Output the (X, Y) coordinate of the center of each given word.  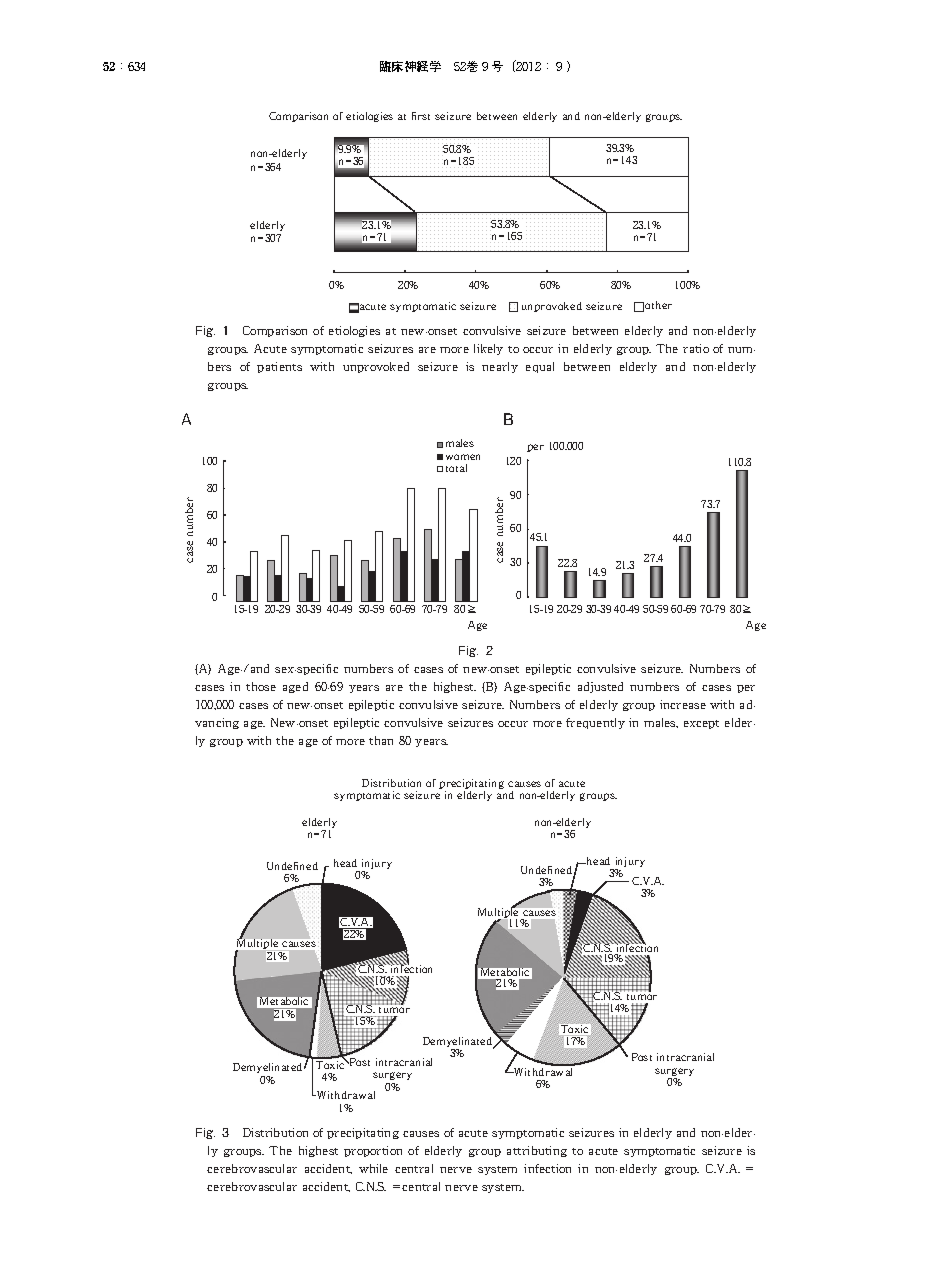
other (658, 305)
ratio (696, 348)
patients (279, 367)
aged (295, 687)
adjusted (600, 687)
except (701, 724)
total (456, 468)
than (381, 740)
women (463, 457)
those (261, 686)
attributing (537, 1151)
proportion (373, 1151)
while (373, 1168)
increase (683, 704)
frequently (595, 723)
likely (488, 349)
